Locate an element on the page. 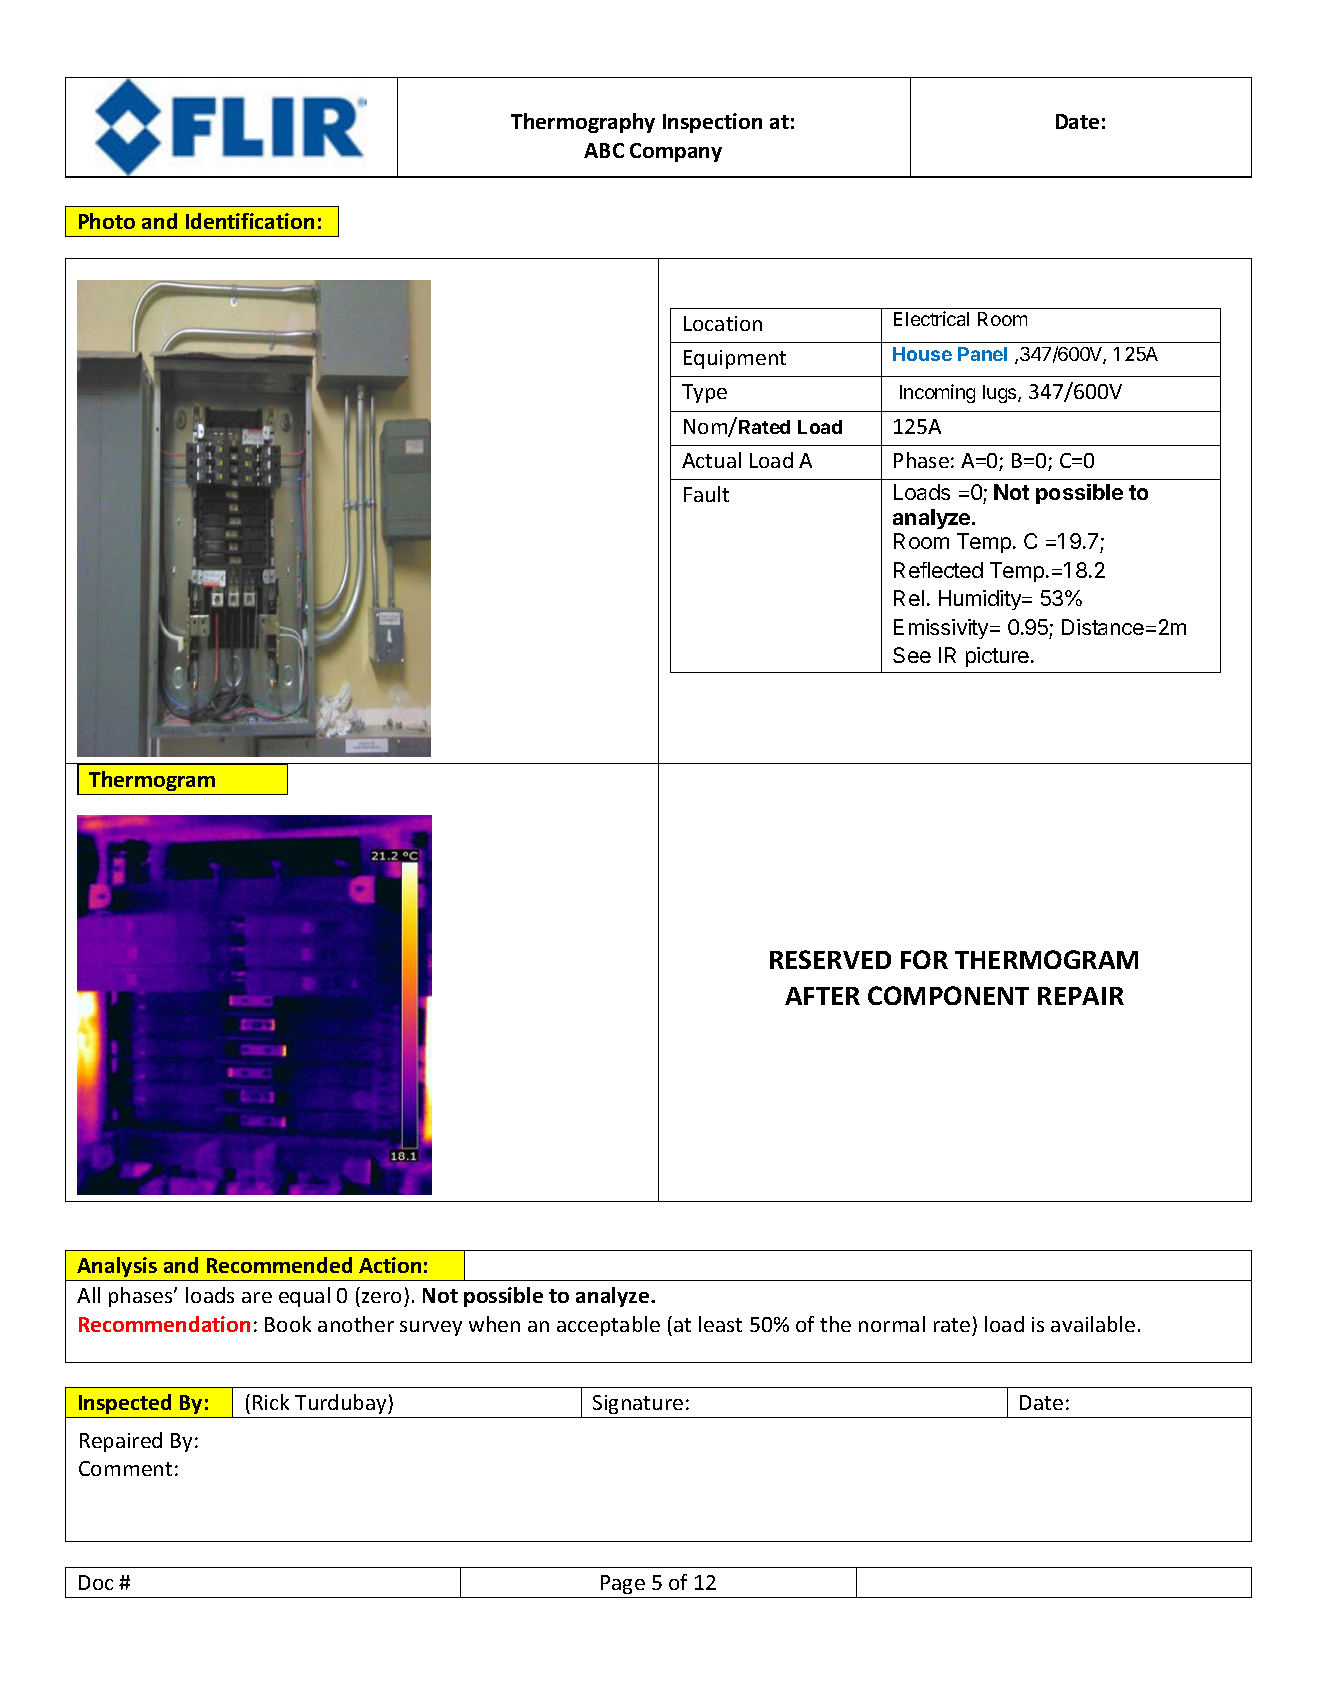 This document has width=1317, height=1704. Doc is located at coordinates (96, 1582).
